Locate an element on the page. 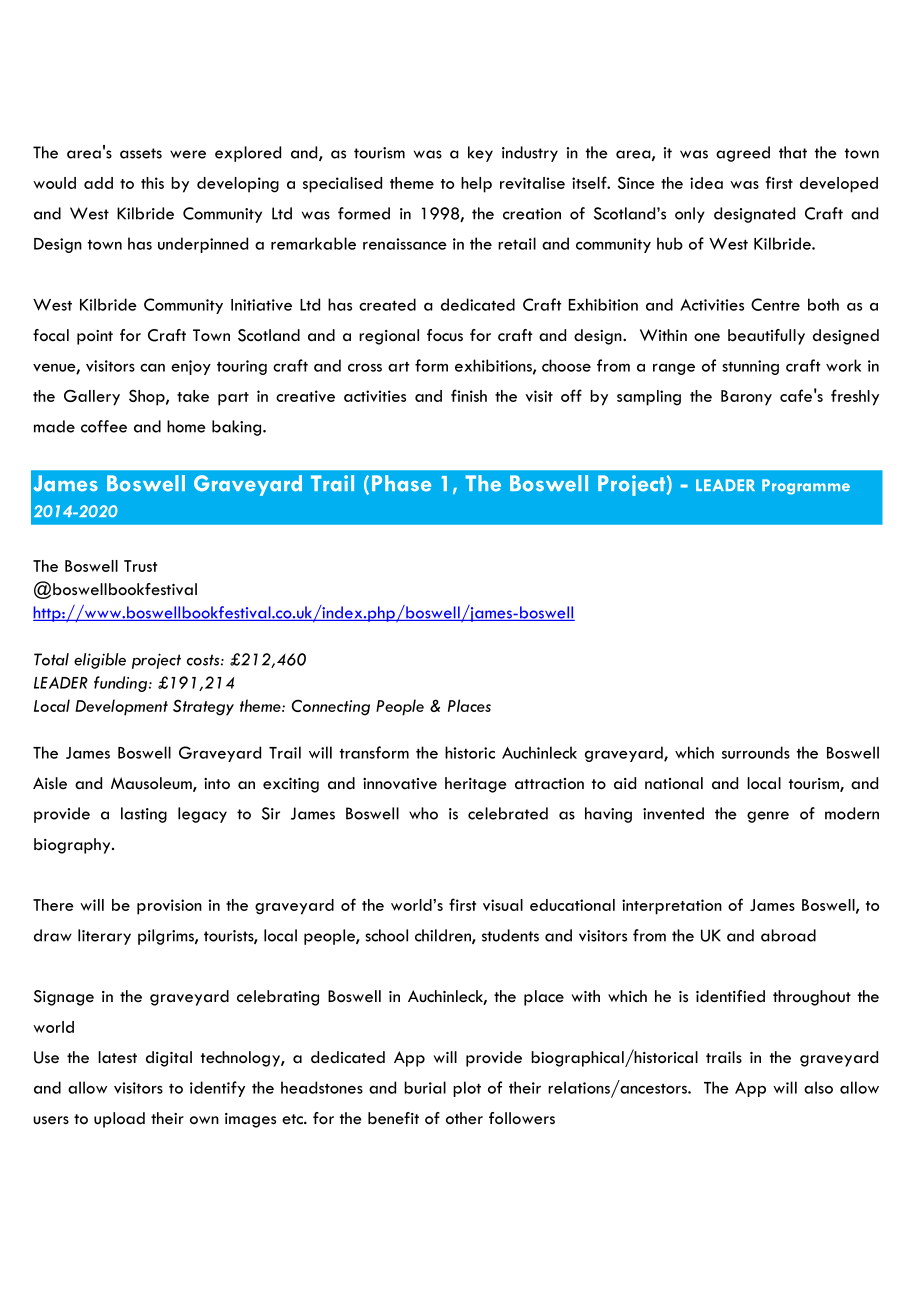  can is located at coordinates (152, 367).
